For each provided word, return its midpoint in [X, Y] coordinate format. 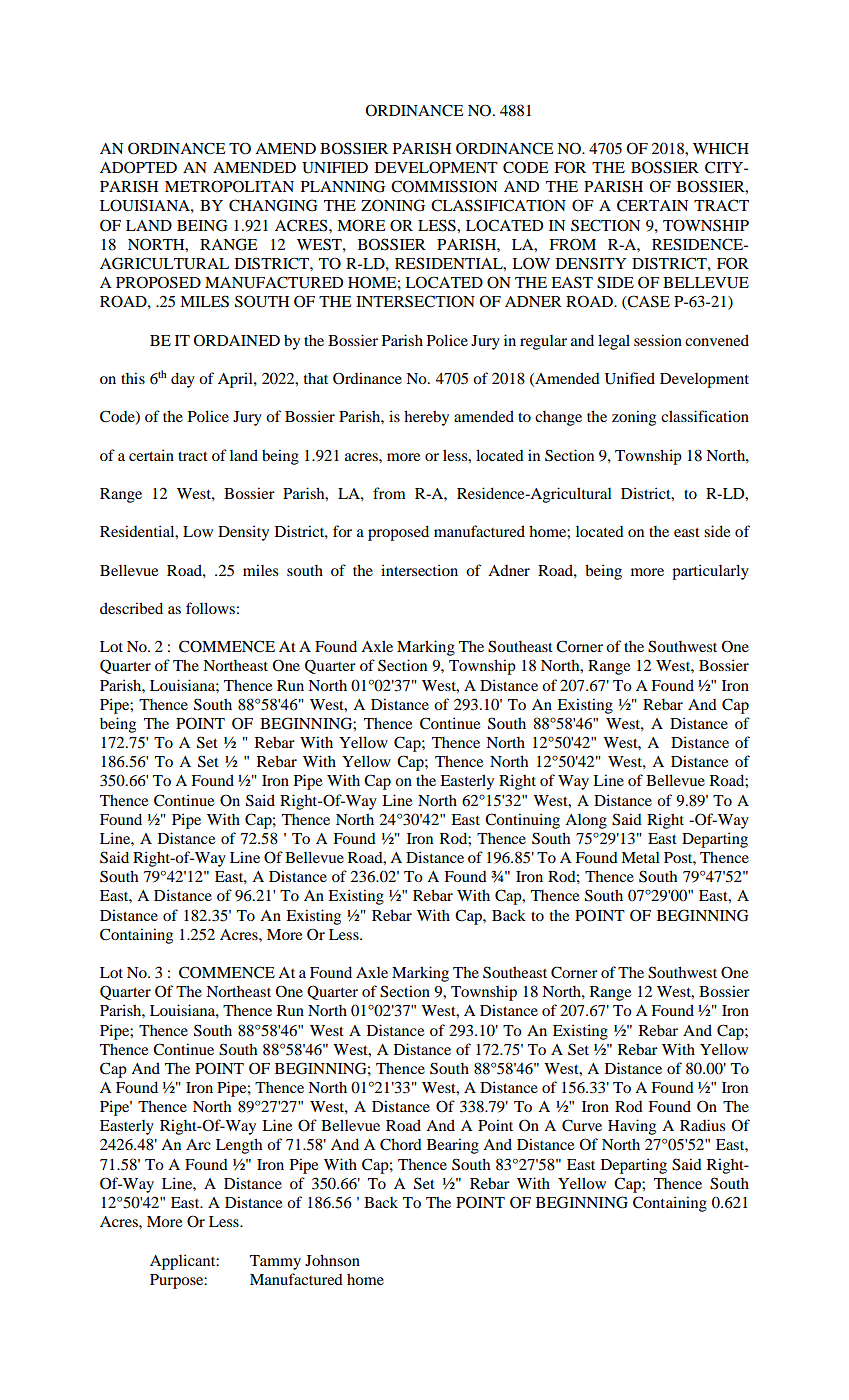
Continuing [522, 821]
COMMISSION [444, 186]
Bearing [453, 1146]
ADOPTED [138, 167]
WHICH [721, 148]
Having [632, 1127]
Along [586, 821]
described [131, 608]
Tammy [275, 1262]
